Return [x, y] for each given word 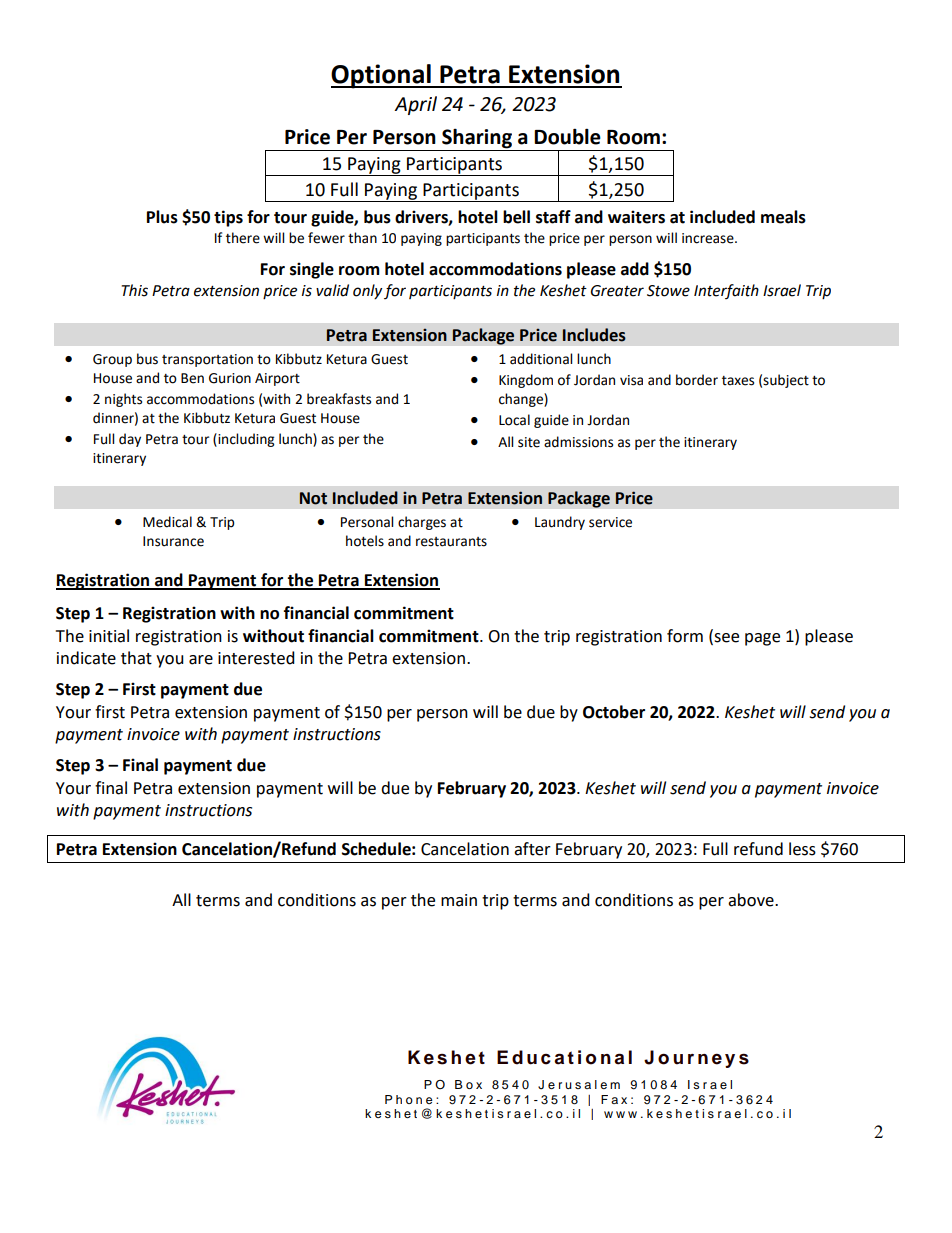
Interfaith [726, 291]
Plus [162, 217]
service [610, 522]
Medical [167, 522]
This [134, 290]
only [367, 292]
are [201, 660]
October [614, 712]
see [725, 637]
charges [422, 523]
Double [567, 136]
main [459, 900]
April [415, 105]
